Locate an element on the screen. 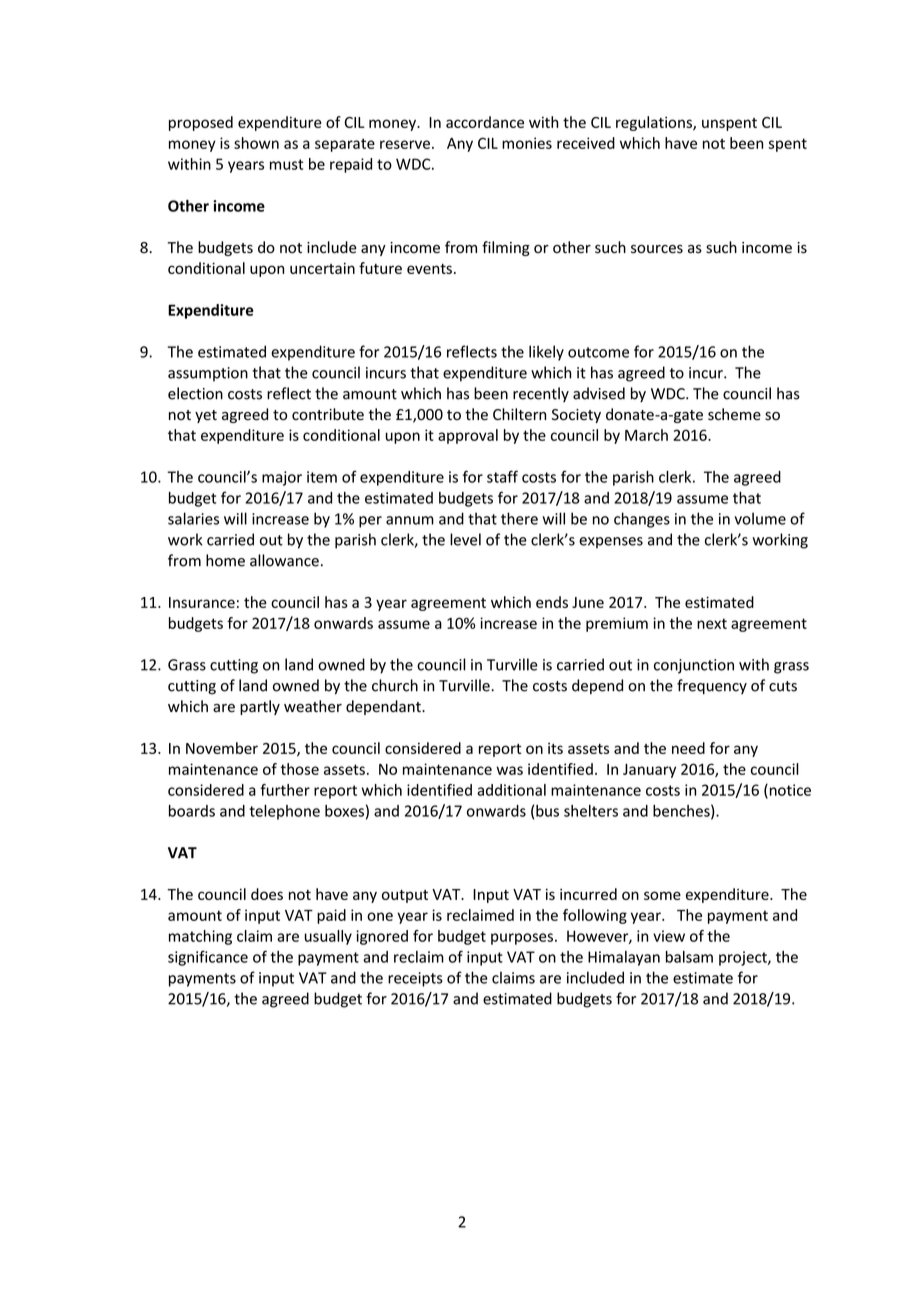 This screenshot has width=924, height=1308. significance is located at coordinates (208, 958).
